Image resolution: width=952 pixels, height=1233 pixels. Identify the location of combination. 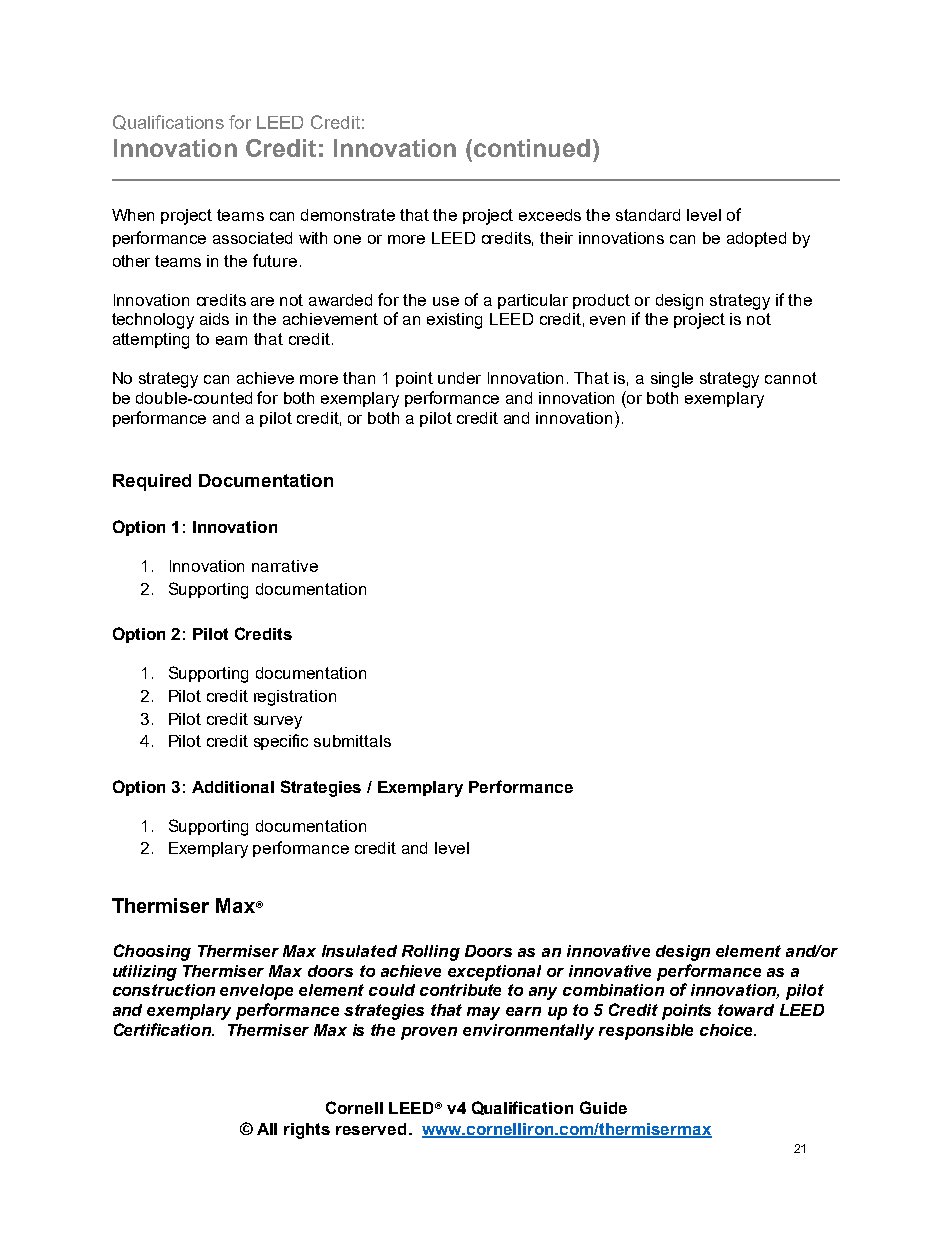
(613, 990).
